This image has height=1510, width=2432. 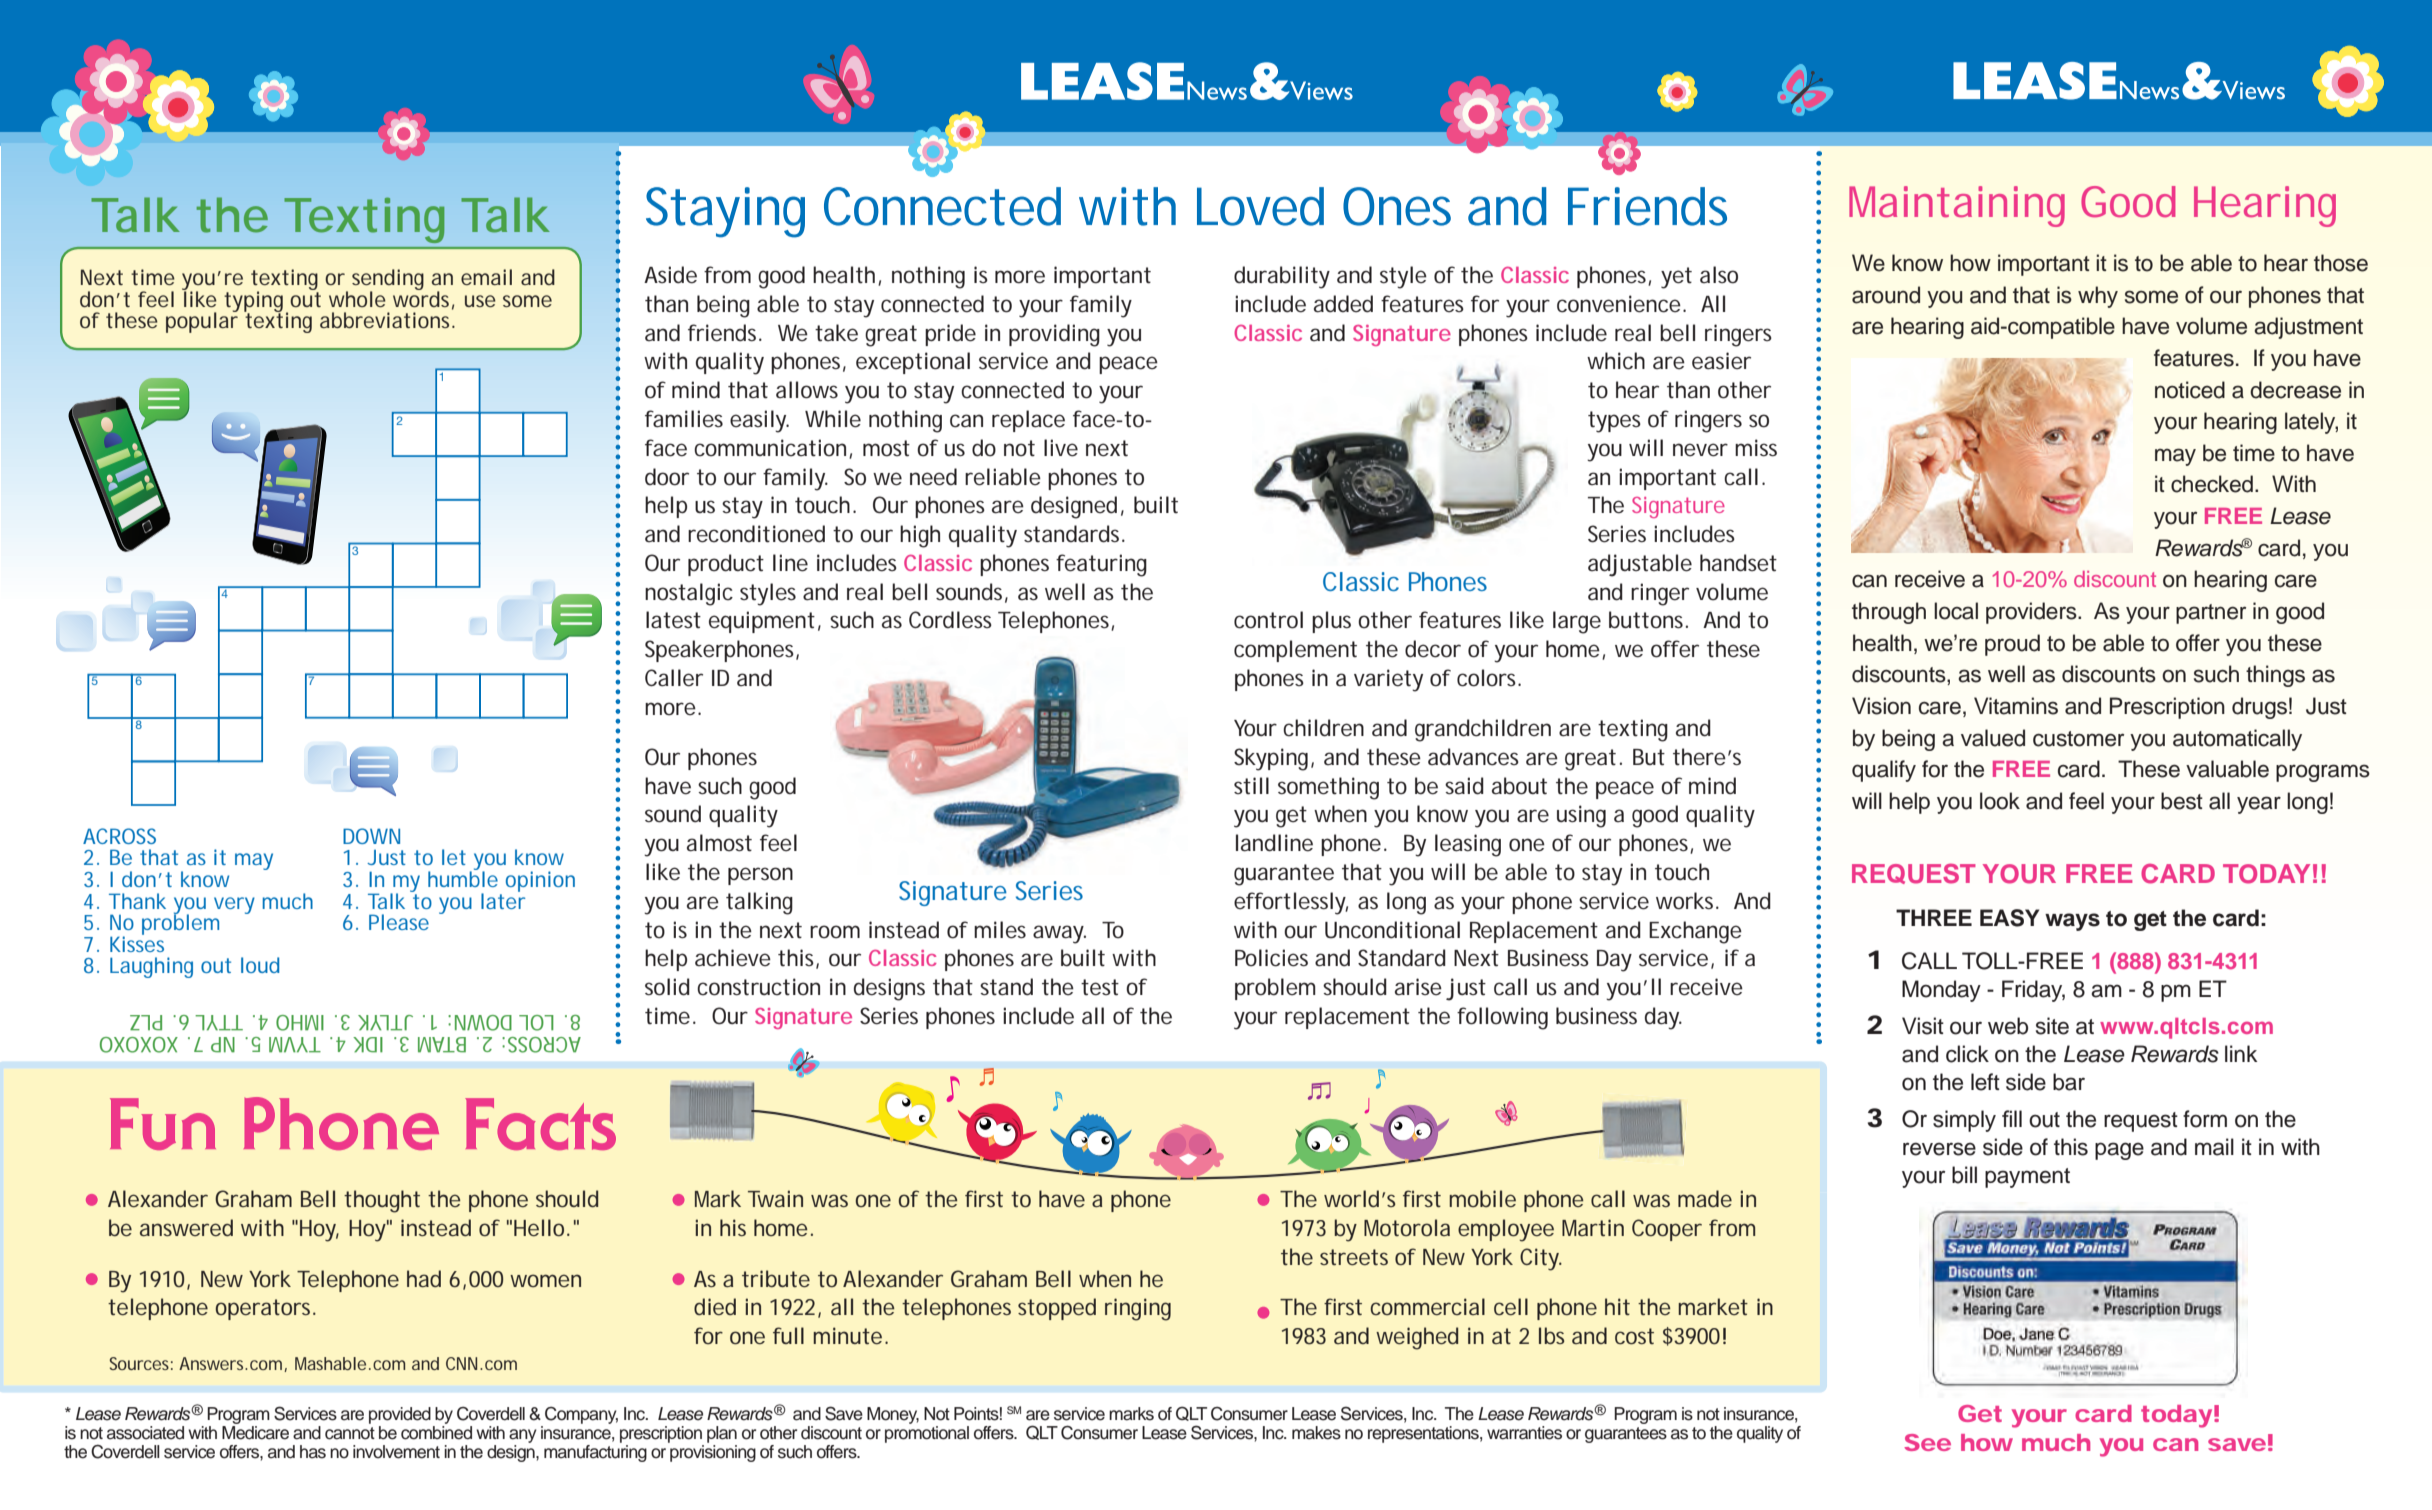 I want to click on durability, so click(x=1282, y=277).
